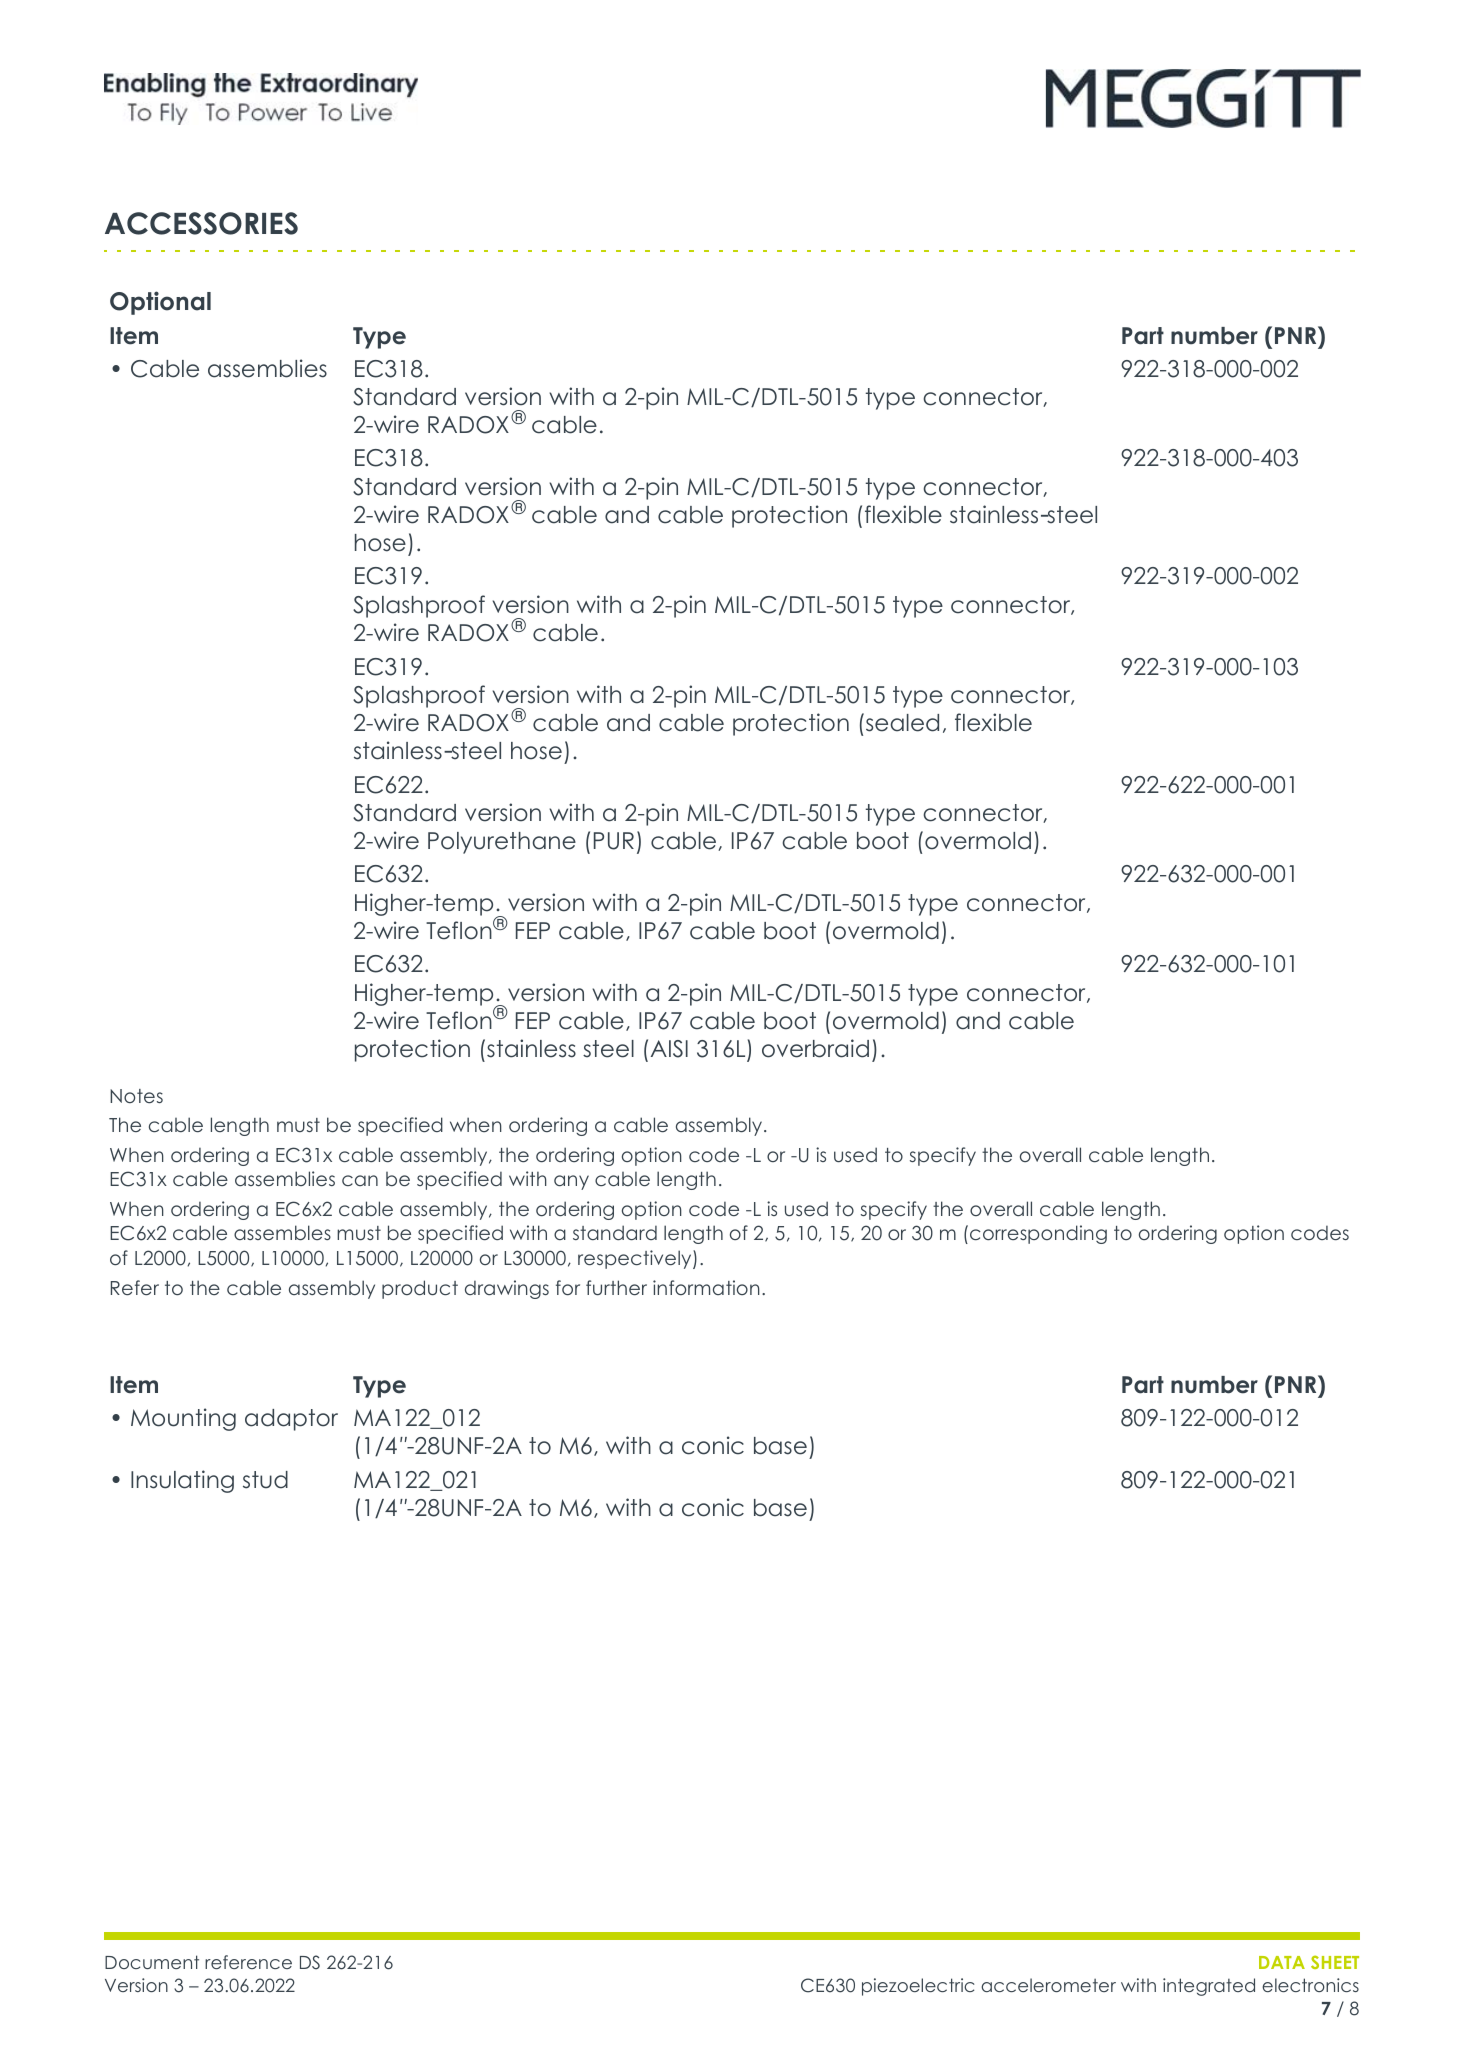  I want to click on information, so click(706, 1287).
